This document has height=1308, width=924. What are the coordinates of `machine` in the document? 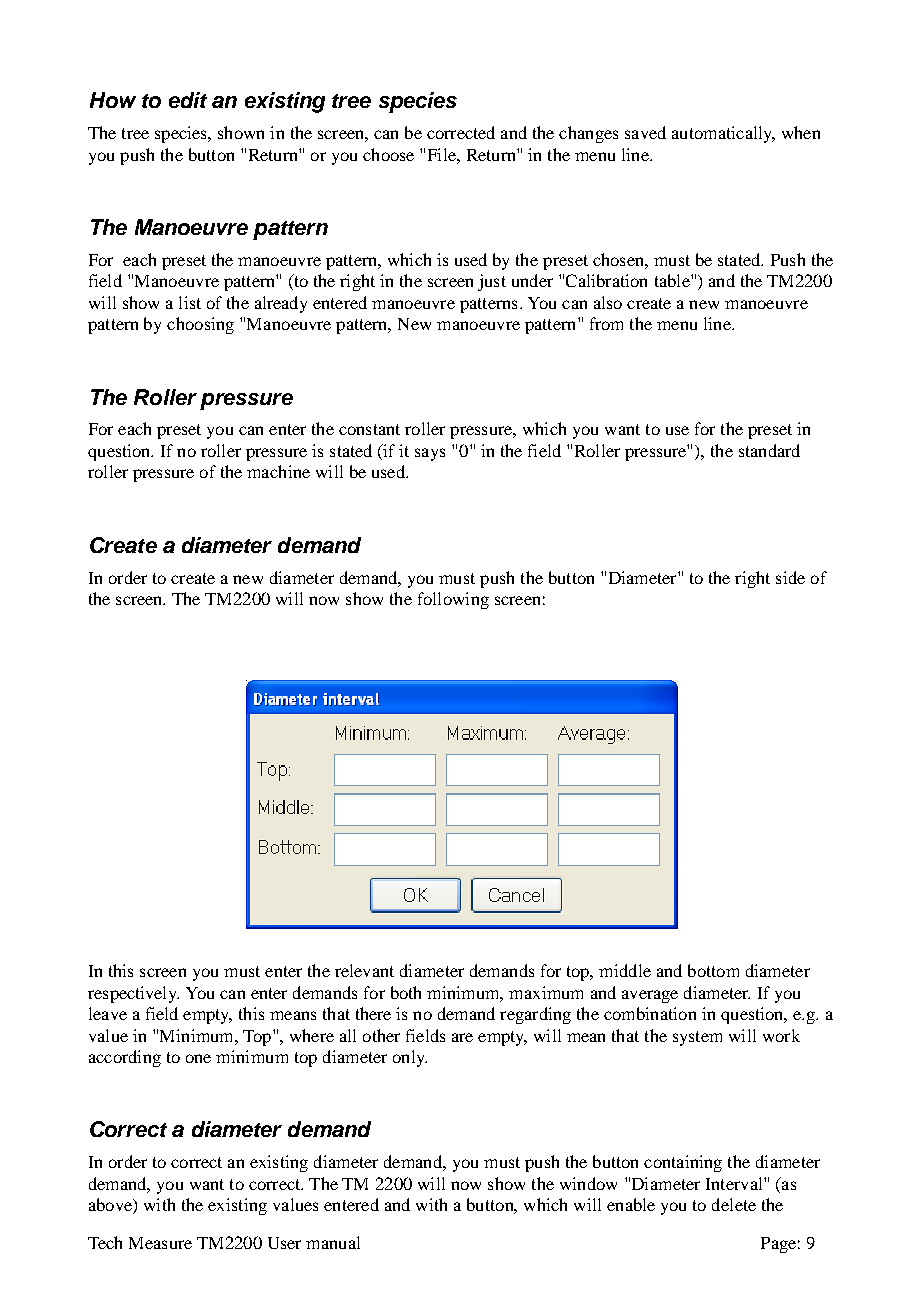 It's located at (278, 471).
